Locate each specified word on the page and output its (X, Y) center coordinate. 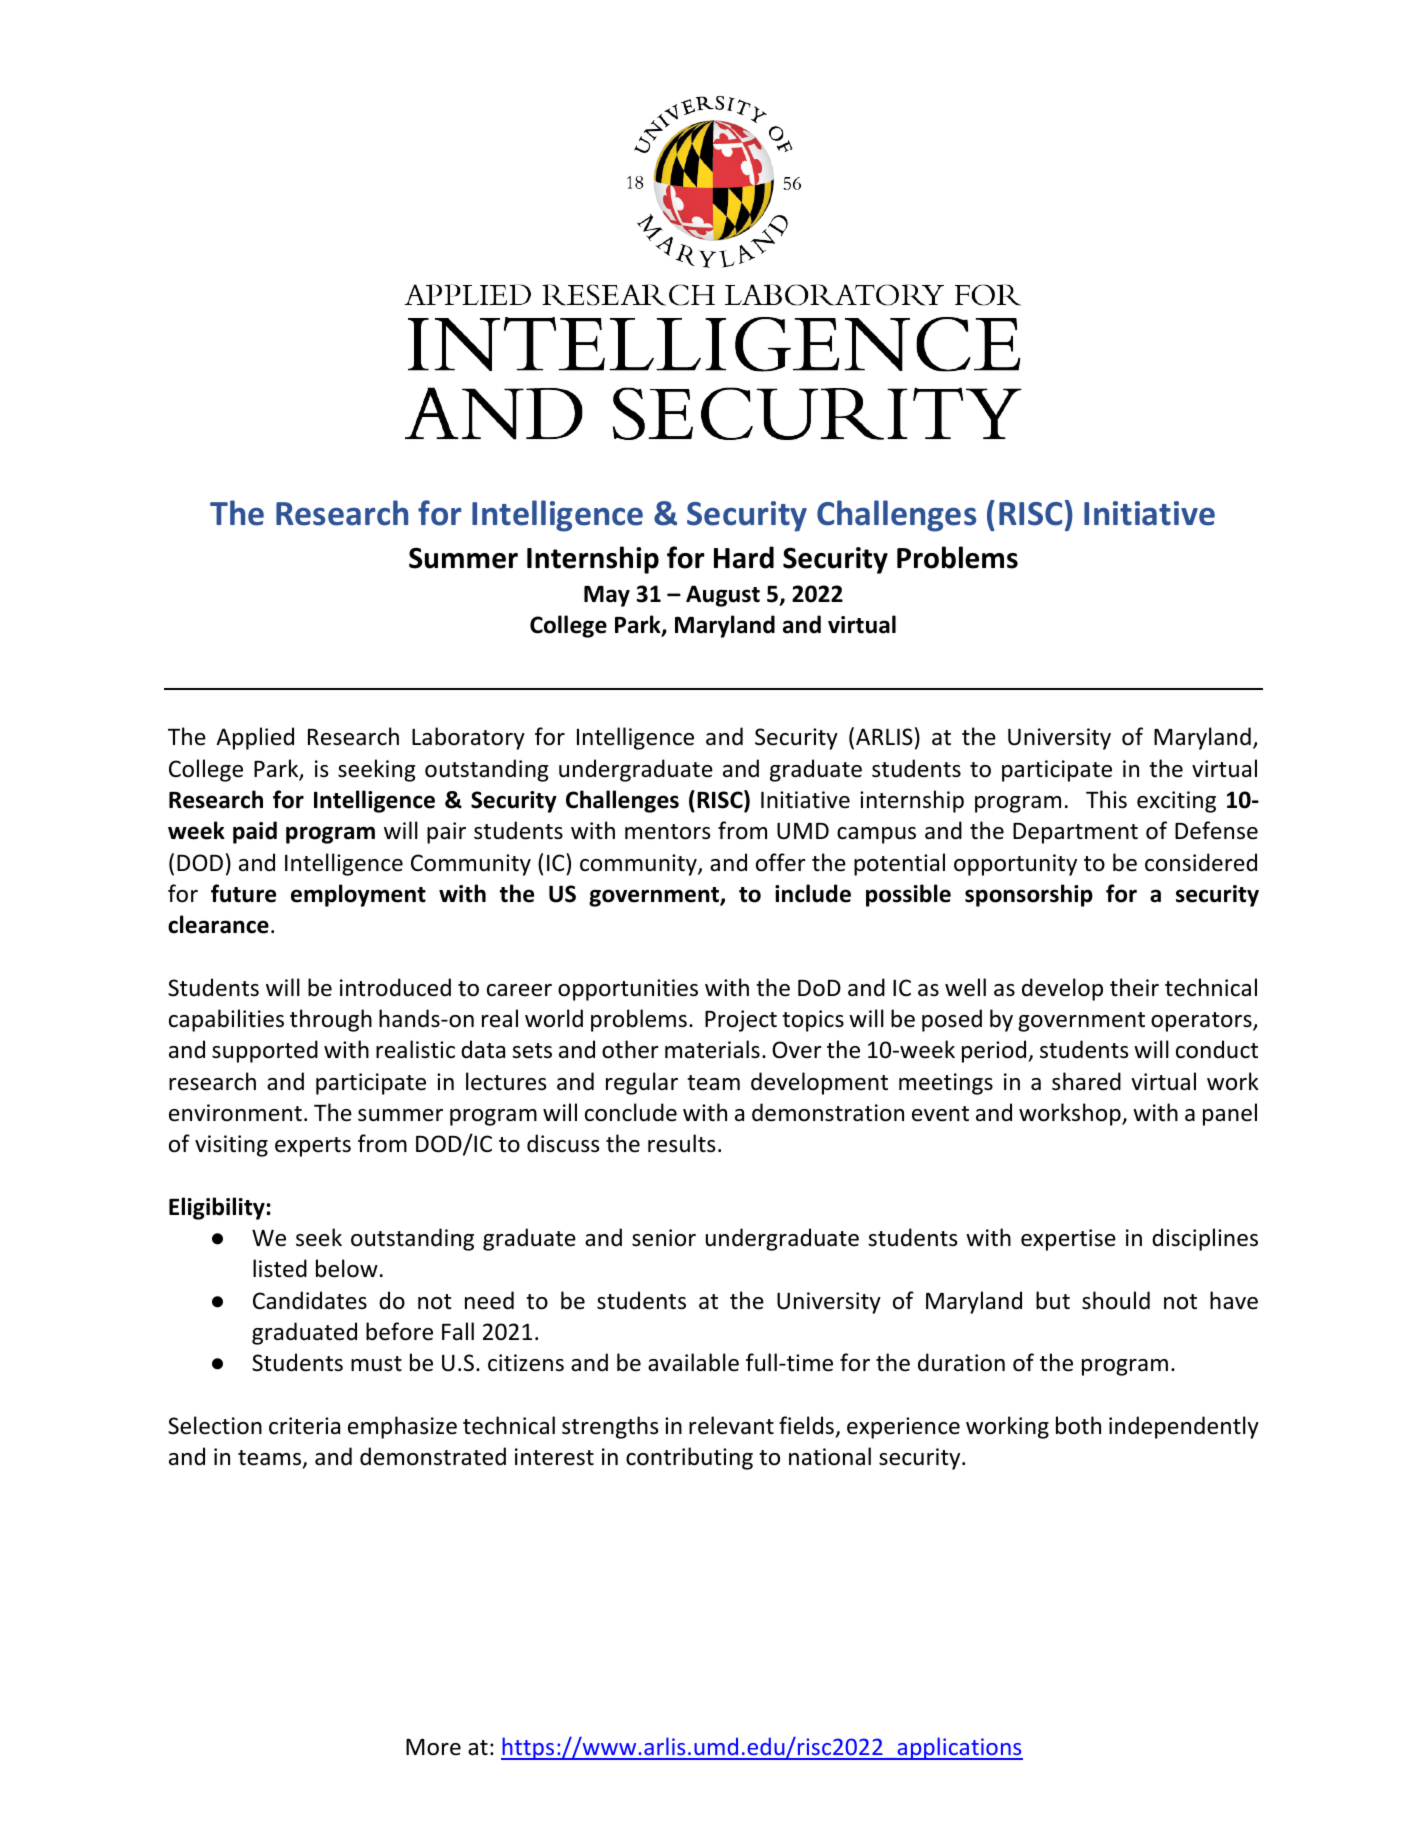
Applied (255, 738)
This (1106, 799)
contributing (689, 1458)
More (433, 1747)
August (723, 596)
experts (313, 1147)
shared (1086, 1081)
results (681, 1143)
